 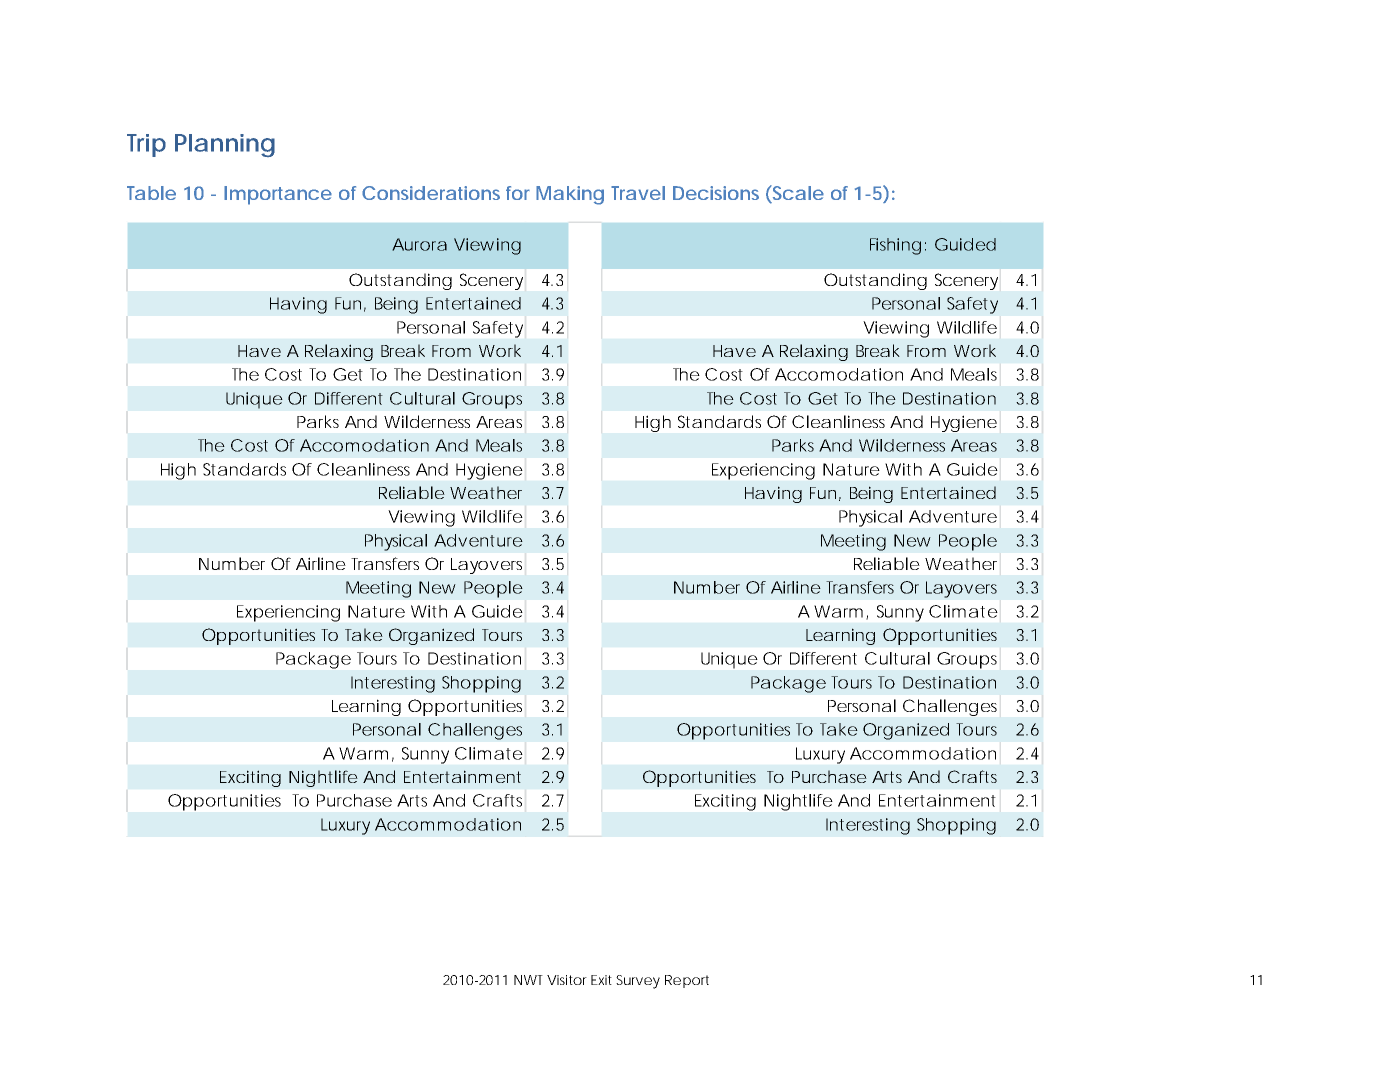 I want to click on Decisions, so click(x=716, y=193).
